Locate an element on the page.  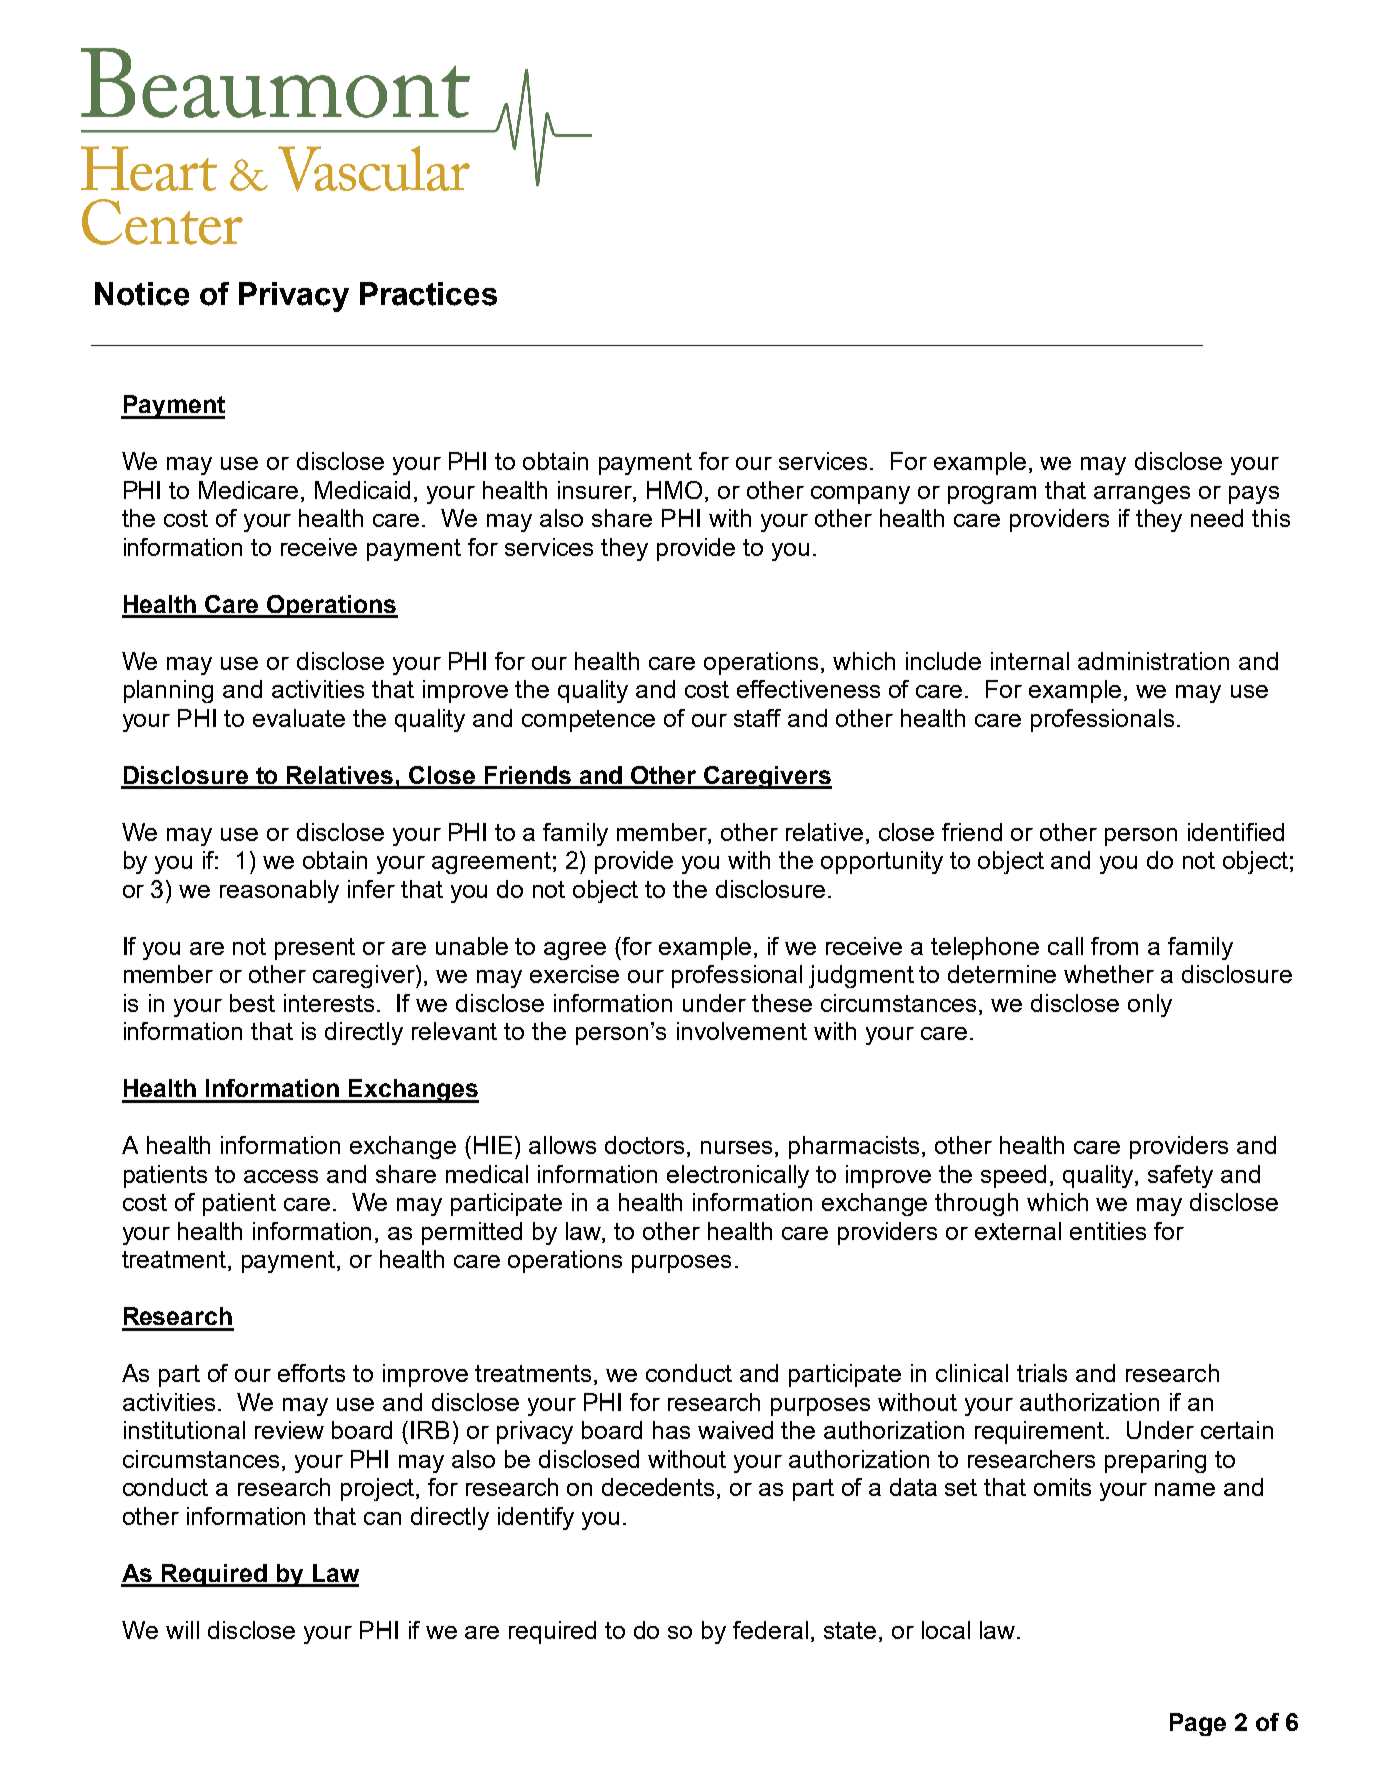
federal is located at coordinates (770, 1630).
